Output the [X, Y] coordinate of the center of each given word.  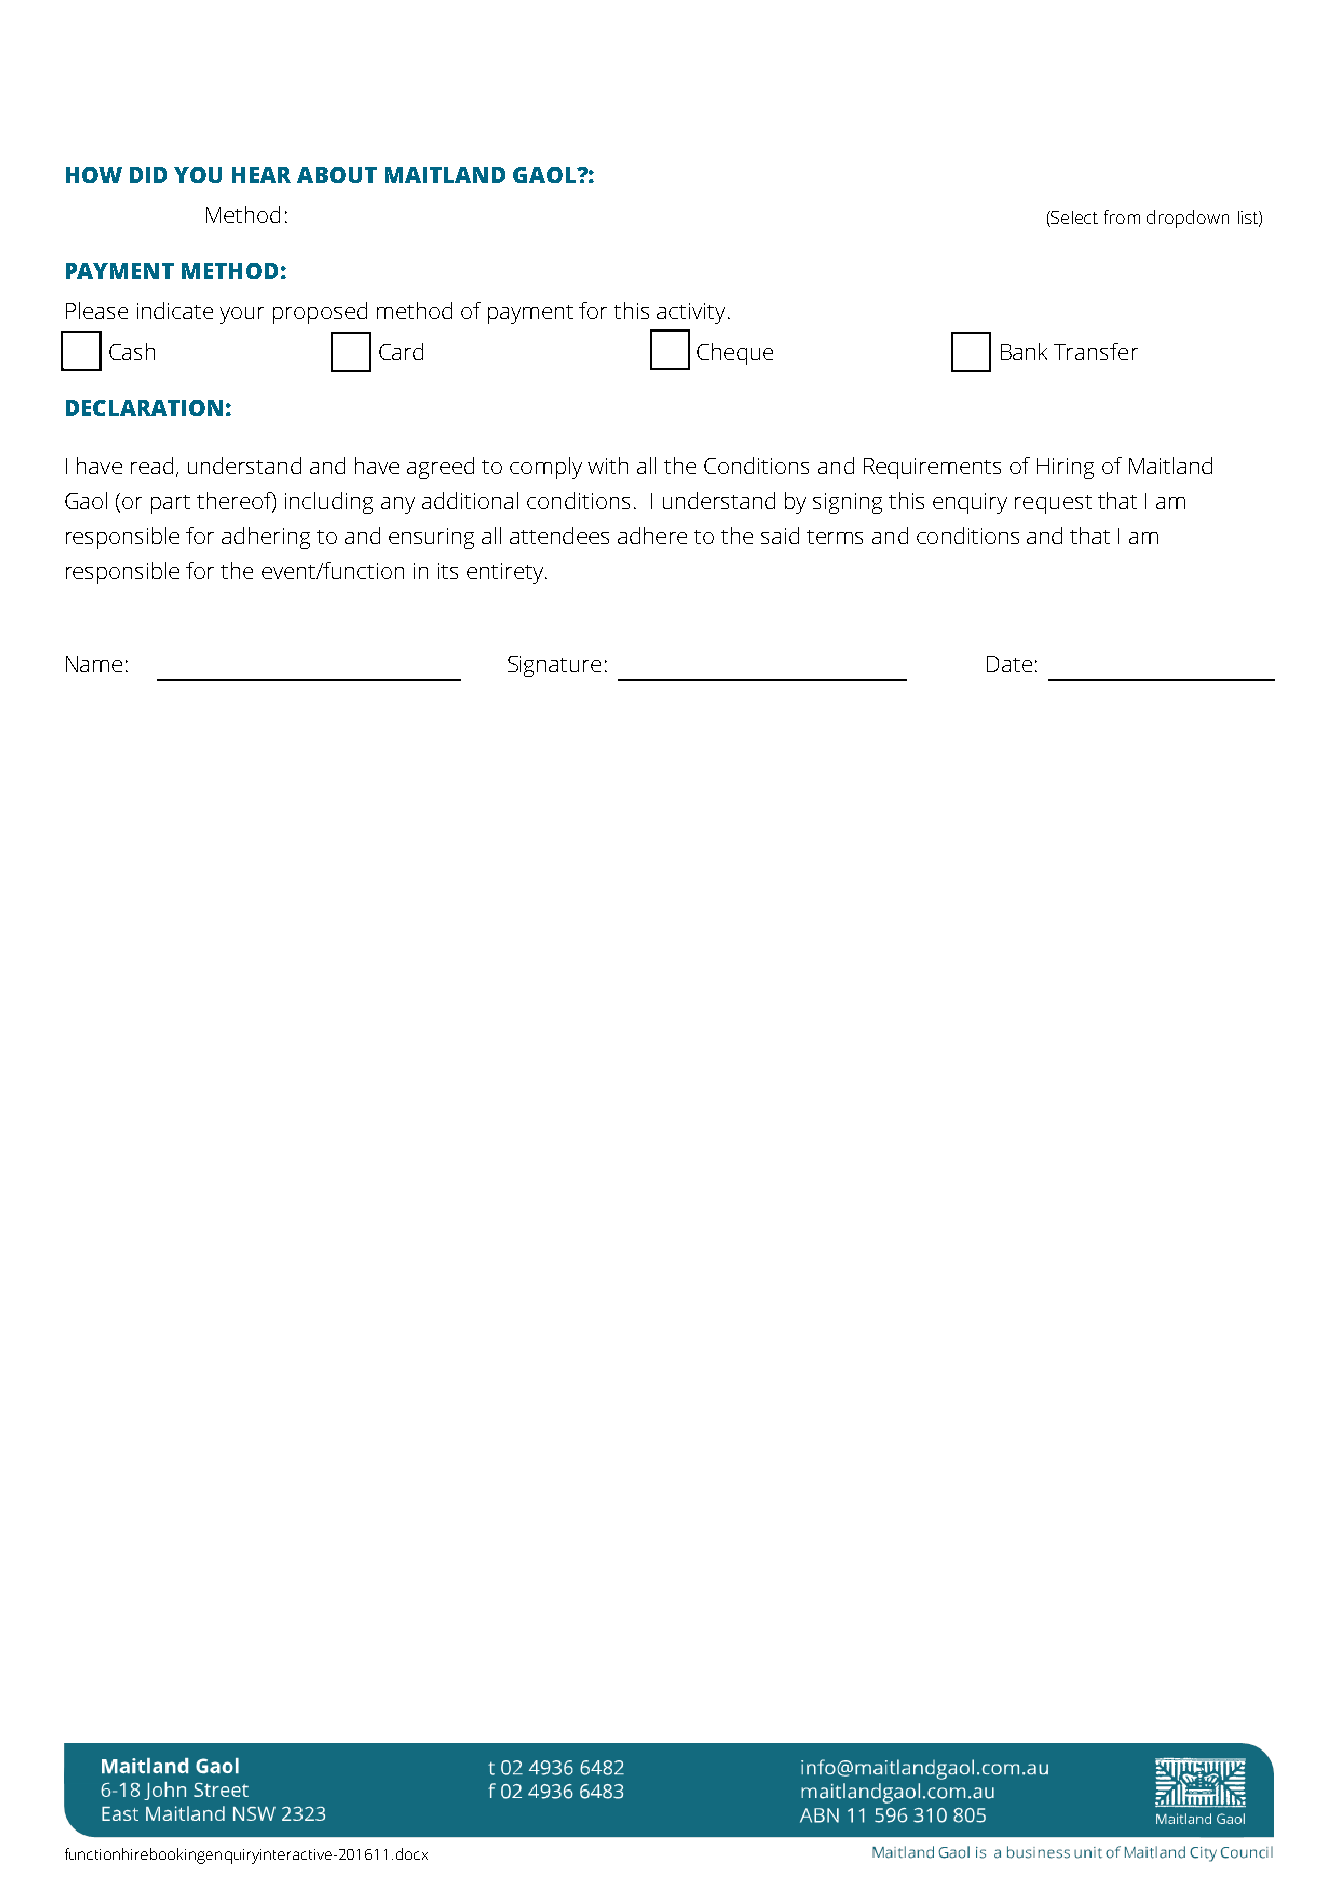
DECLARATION [144, 408]
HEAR [261, 175]
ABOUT [337, 175]
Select [1073, 219]
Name [94, 664]
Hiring [1065, 468]
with [608, 465]
